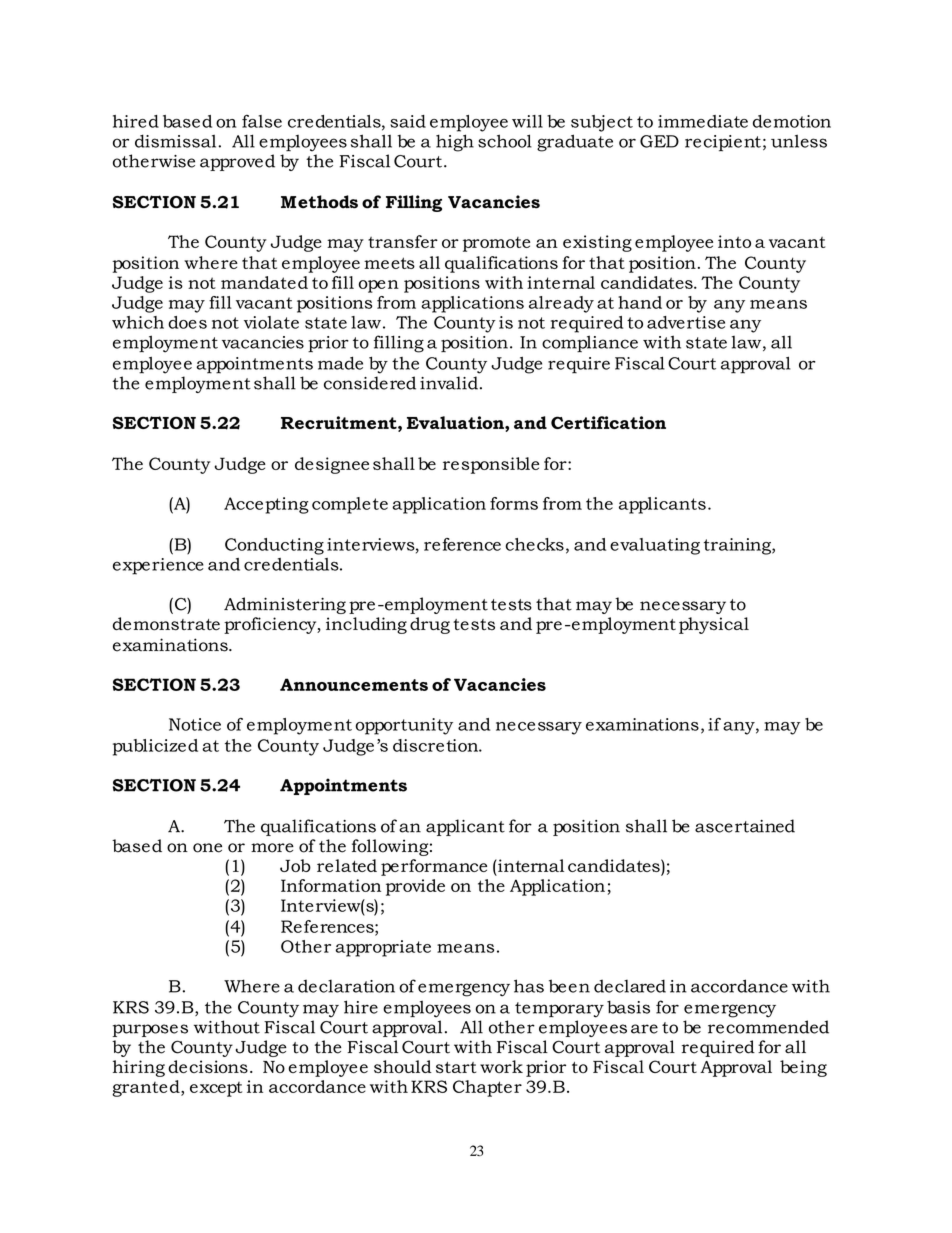 Image resolution: width=952 pixels, height=1233 pixels. Describe the element at coordinates (714, 625) in the screenshot. I see `physical` at that location.
